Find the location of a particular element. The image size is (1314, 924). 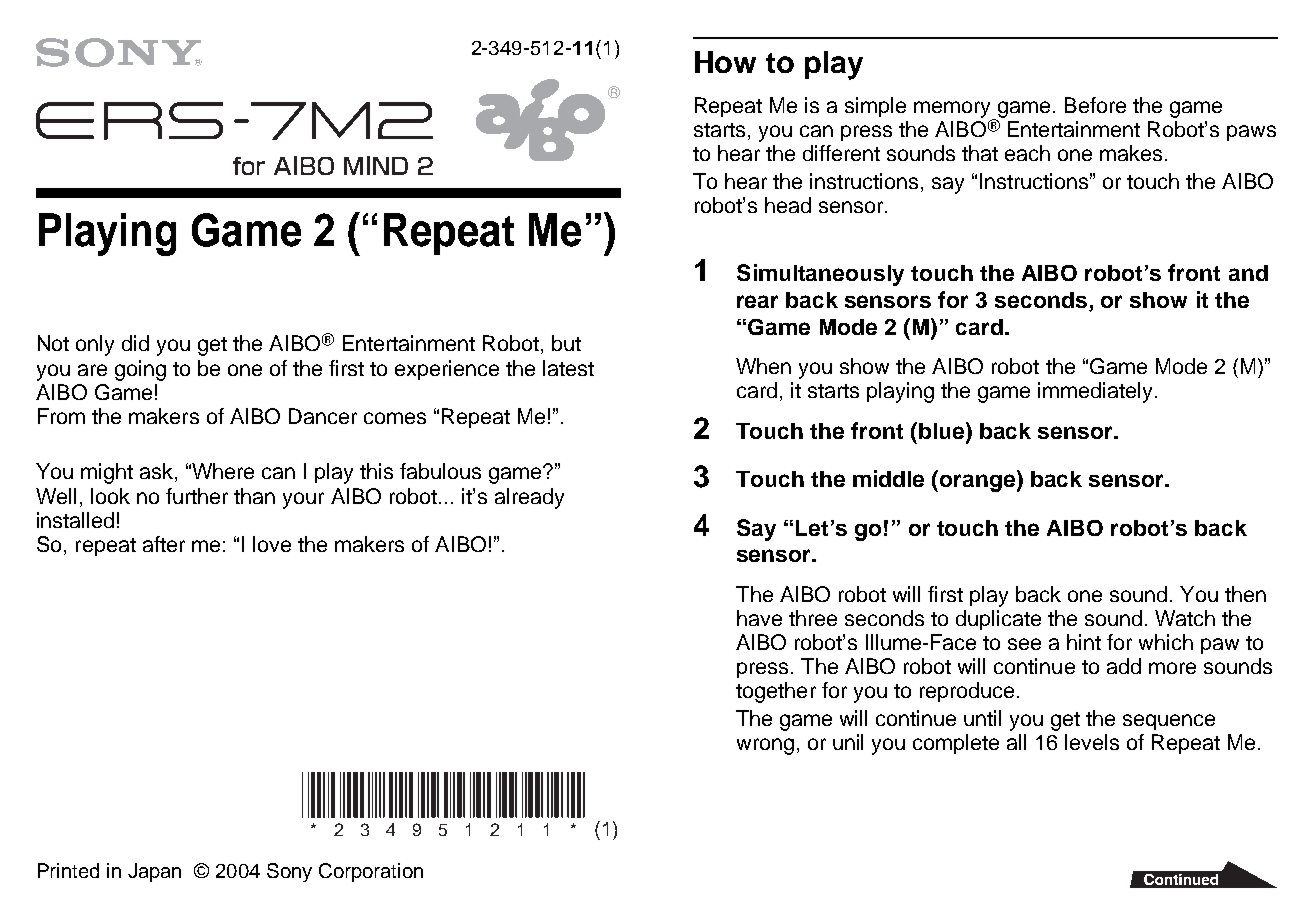

Before is located at coordinates (1095, 105).
